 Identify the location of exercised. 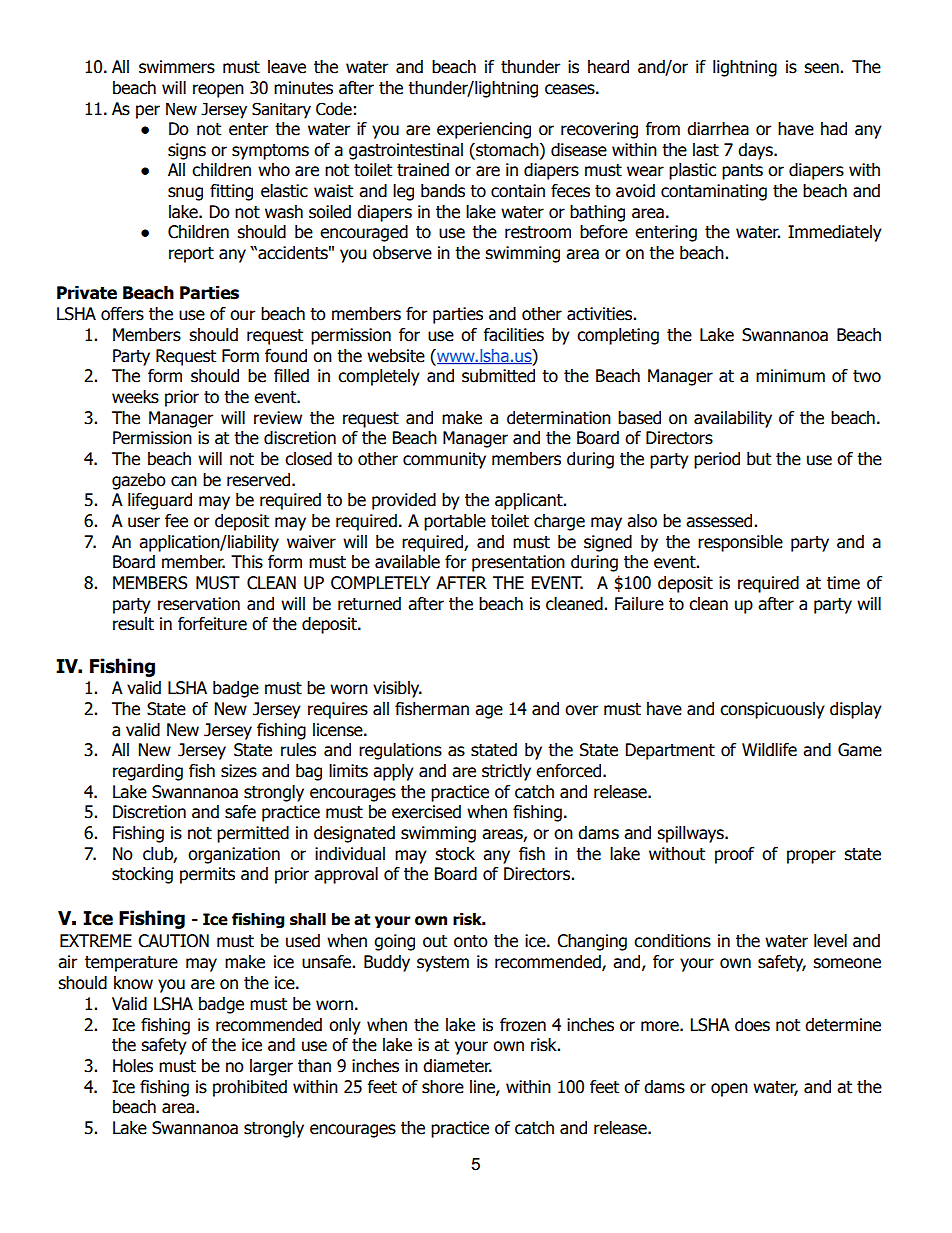
(426, 812).
